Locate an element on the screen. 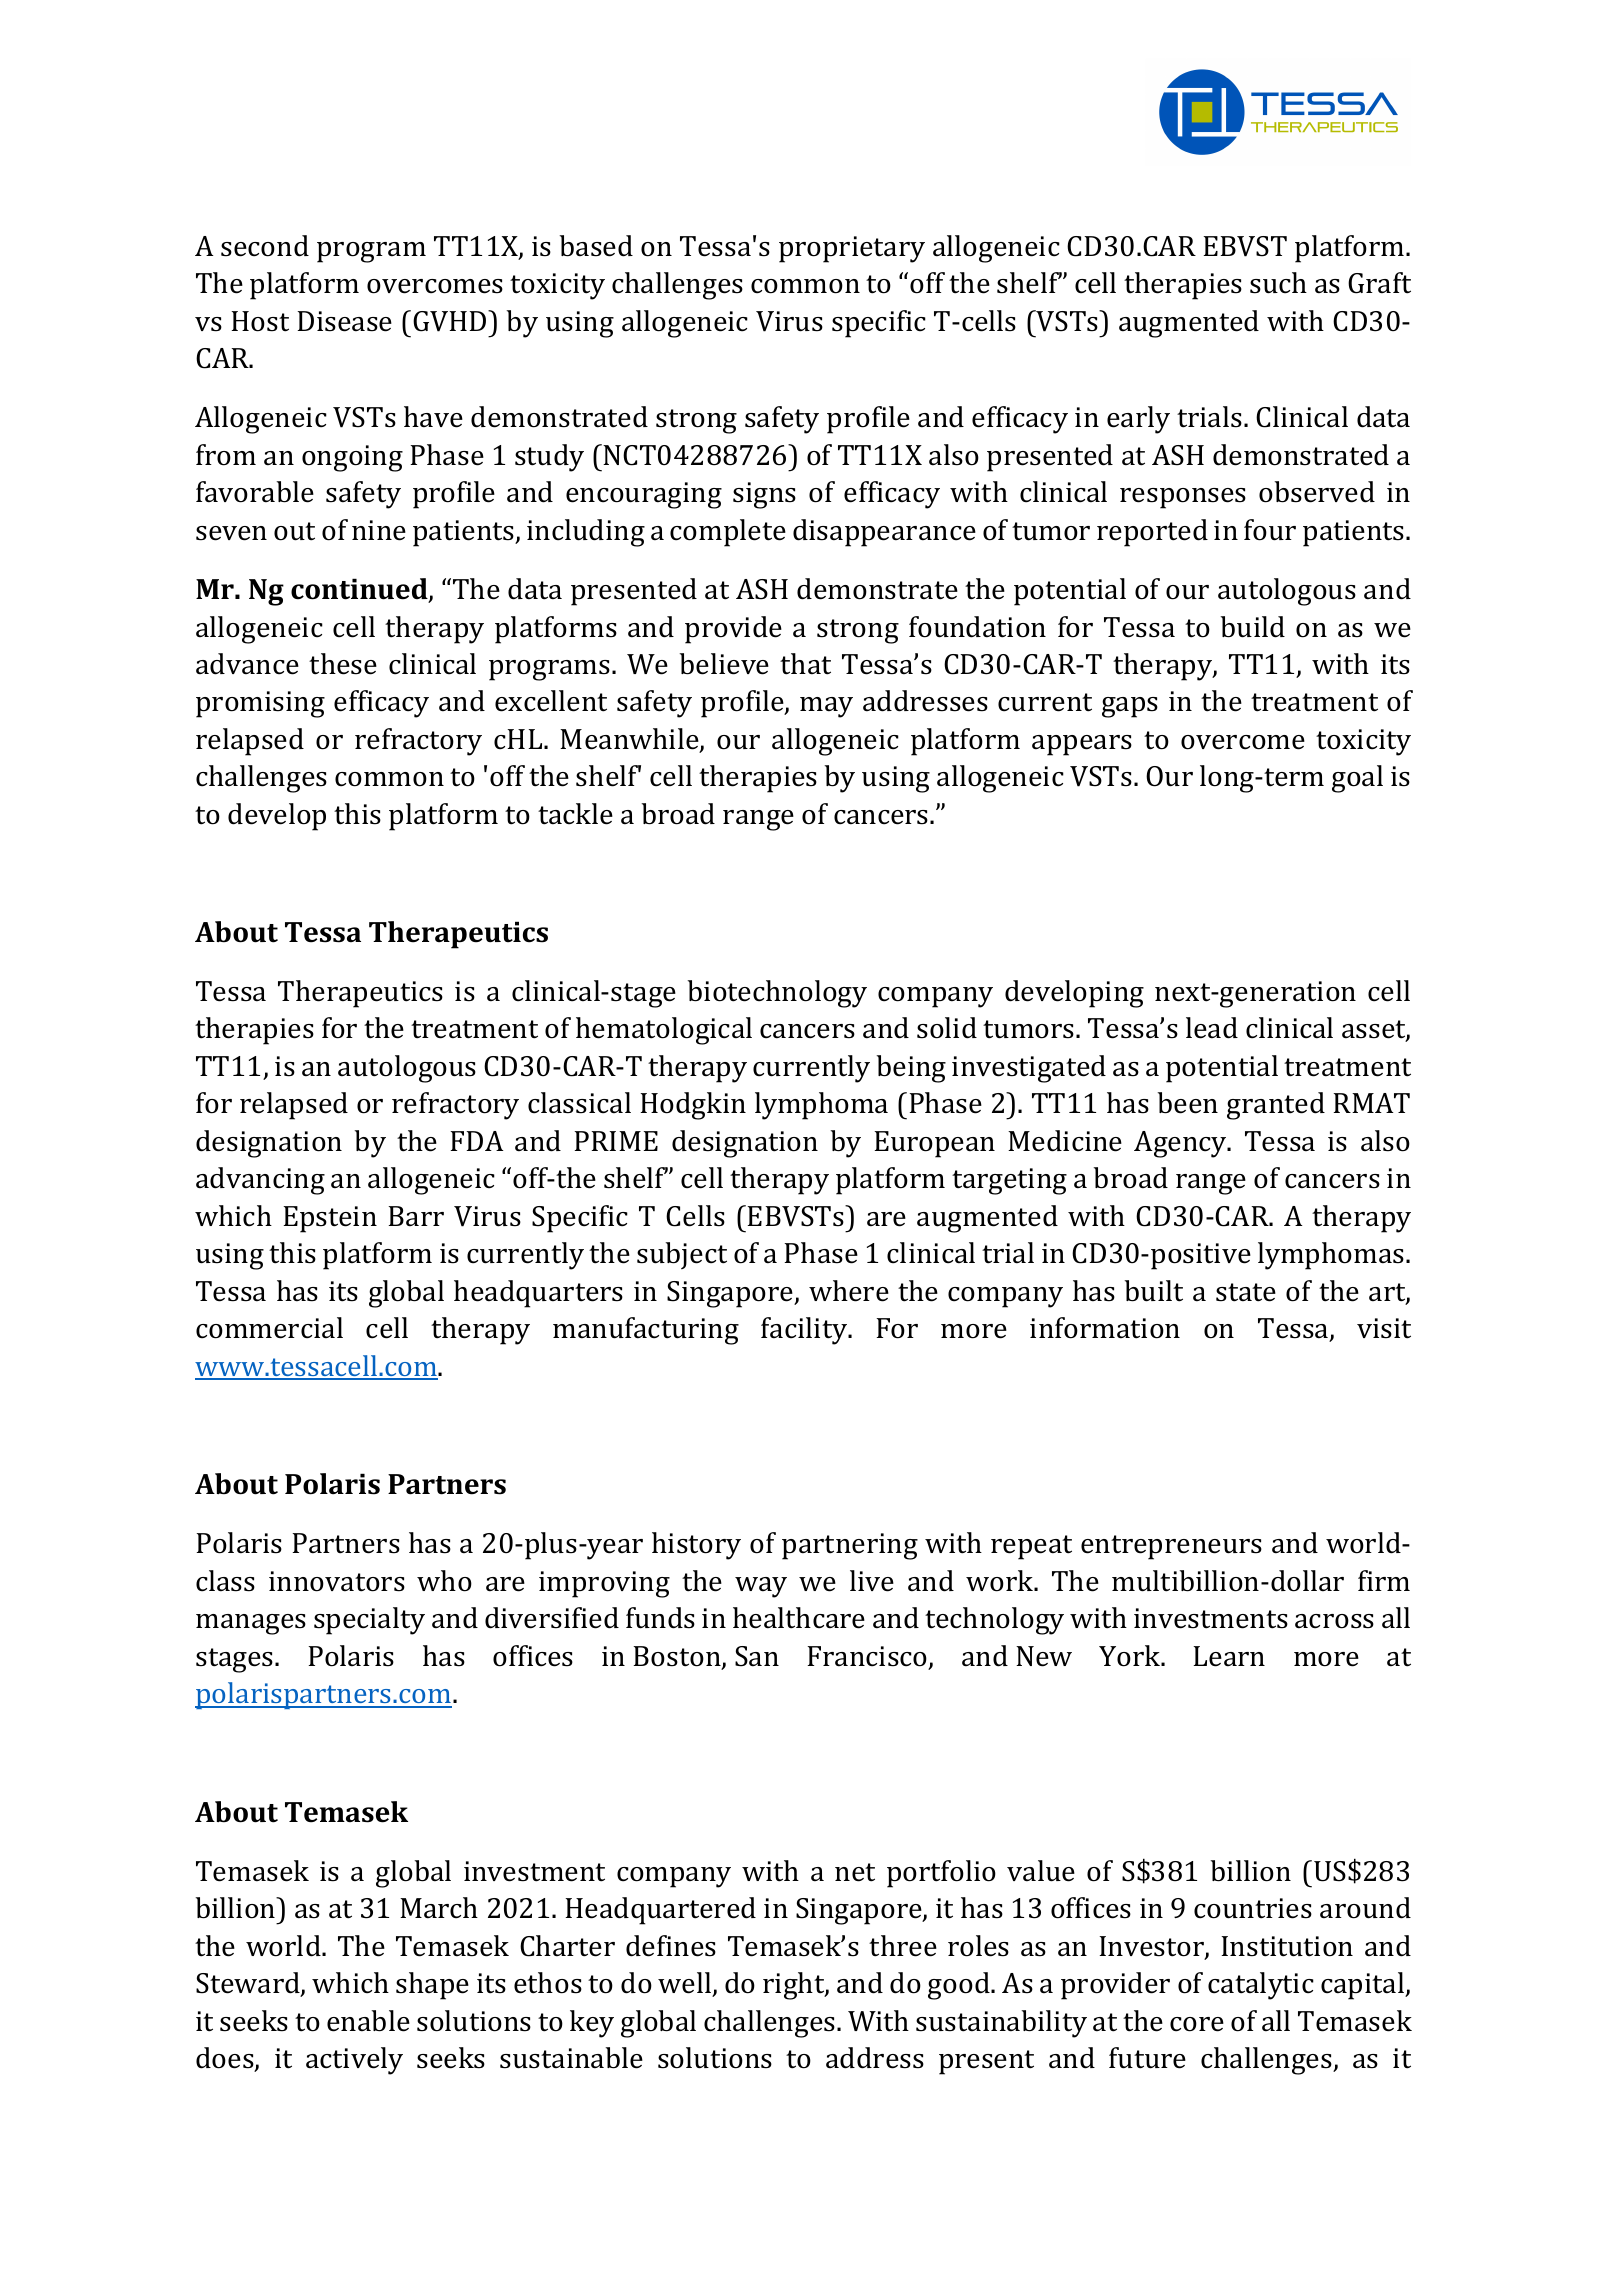 The image size is (1604, 2269). may is located at coordinates (826, 707).
